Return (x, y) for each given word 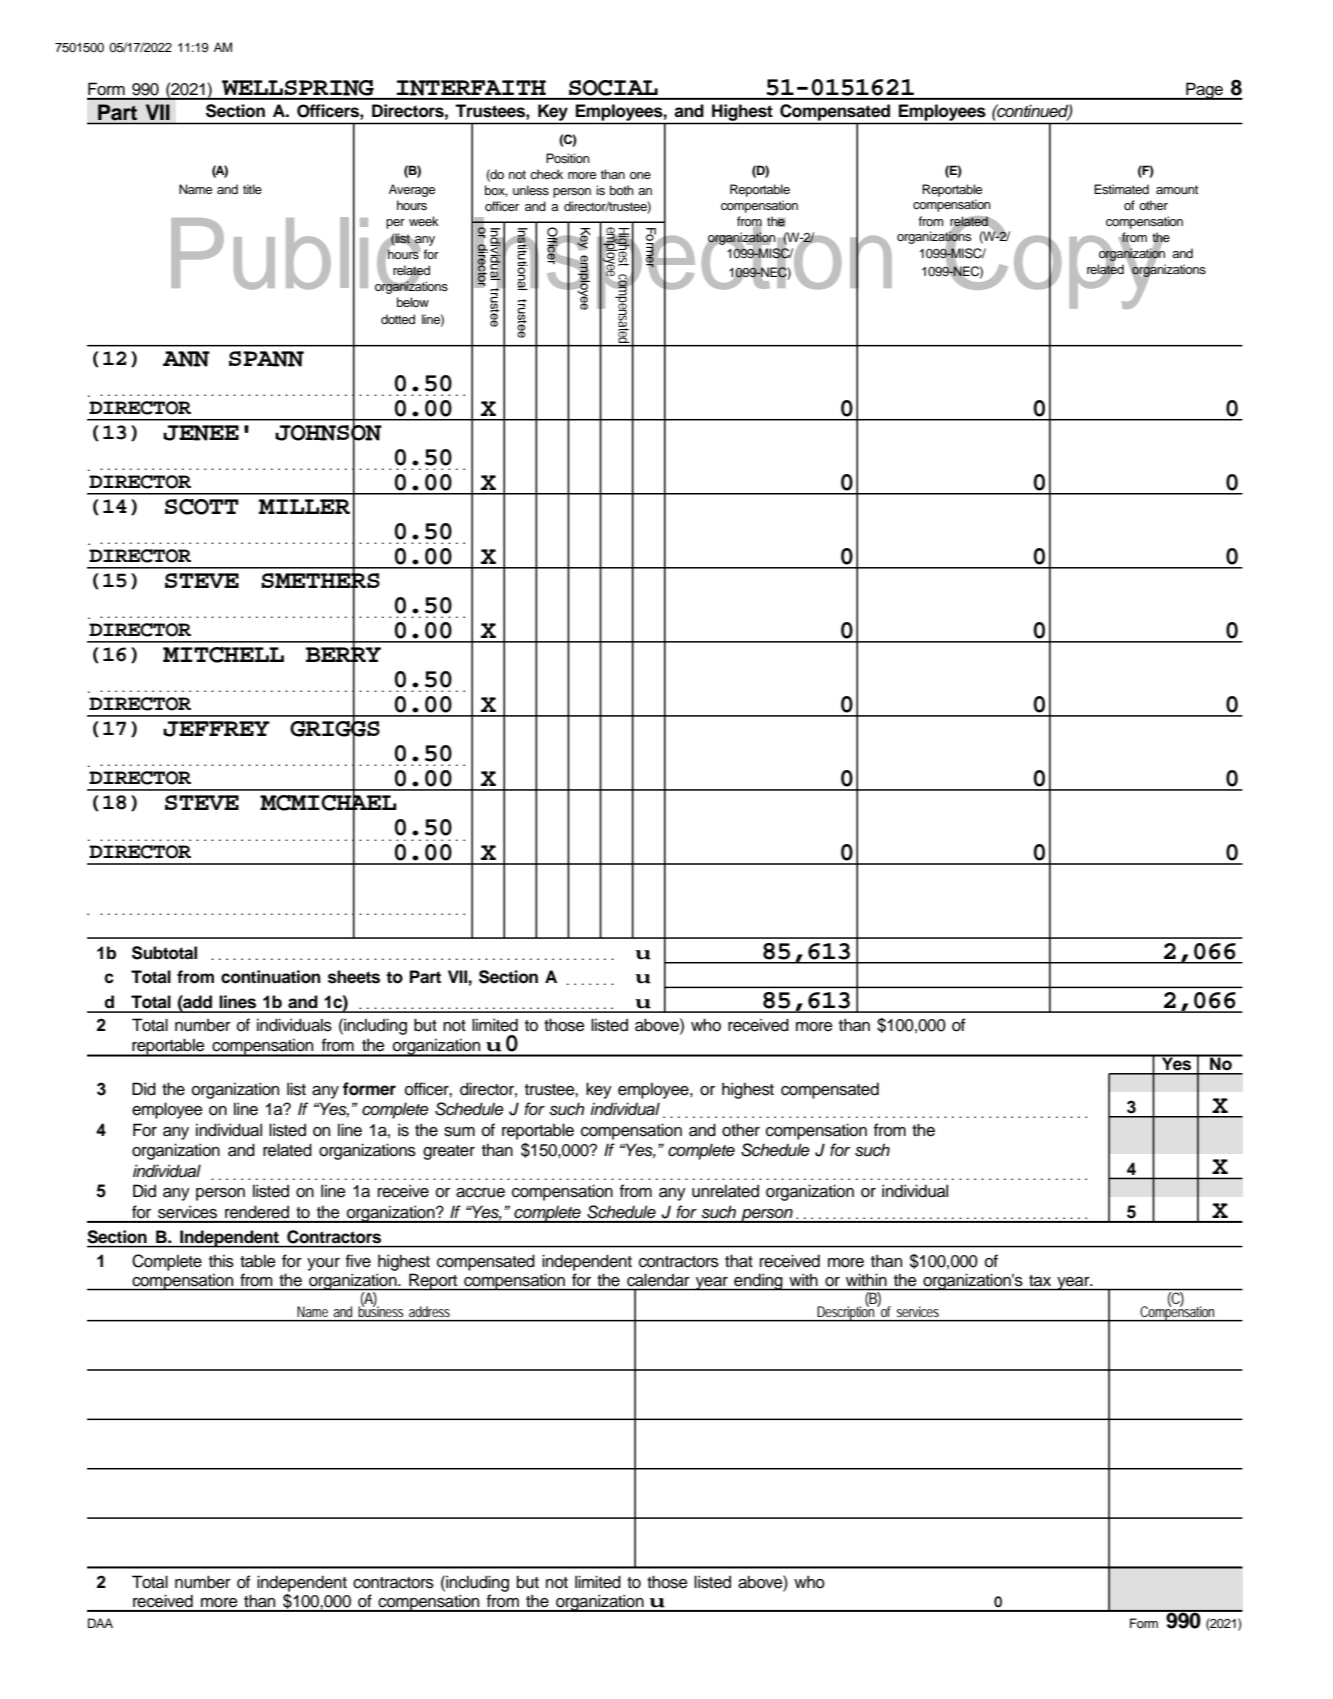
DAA (100, 1623)
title (252, 189)
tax (1040, 1280)
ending (758, 1282)
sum (459, 1132)
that (739, 1261)
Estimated (1121, 189)
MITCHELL (223, 655)
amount (1177, 189)
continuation (271, 977)
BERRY (343, 655)
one (640, 175)
